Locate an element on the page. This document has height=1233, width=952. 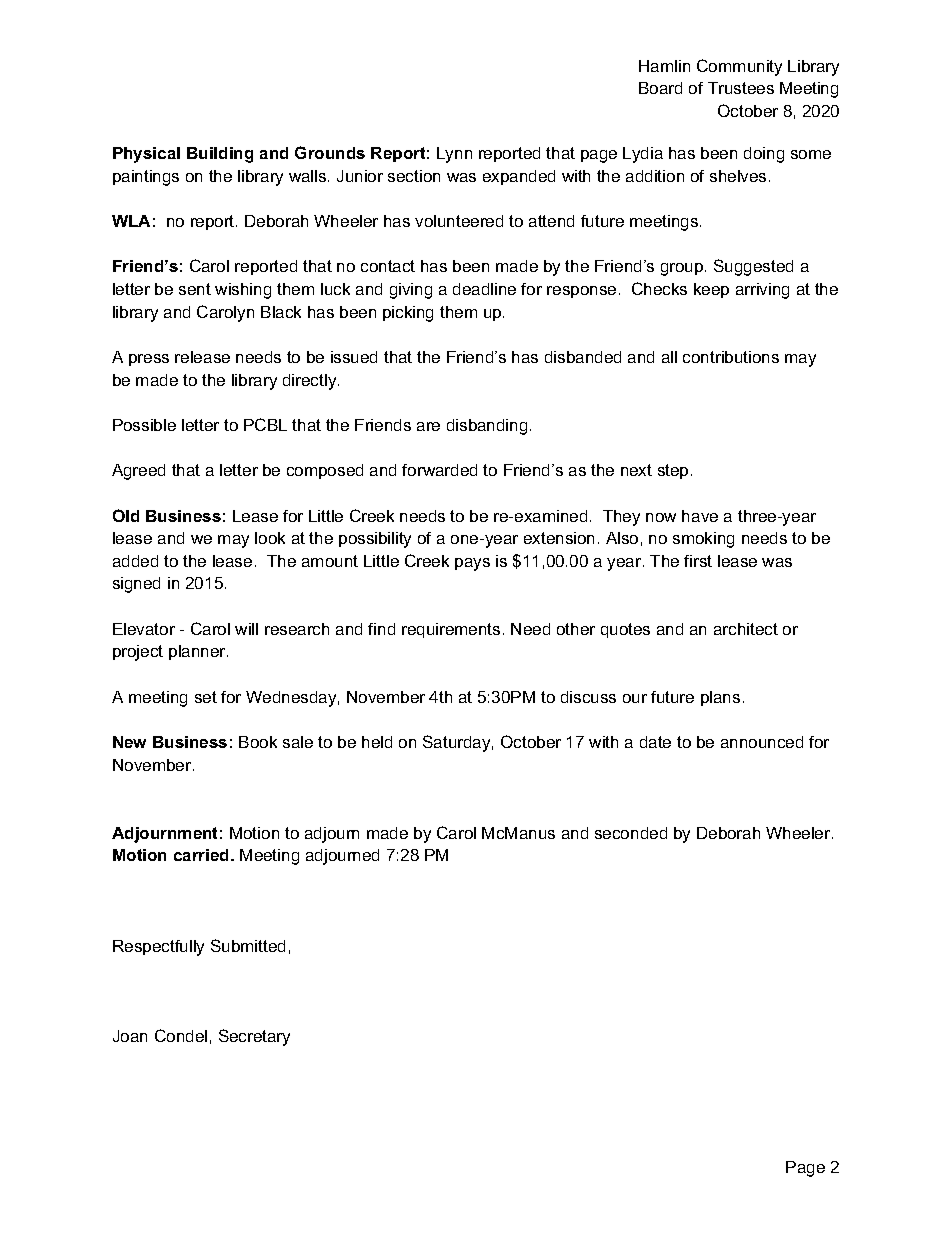
Submitted is located at coordinates (248, 945).
